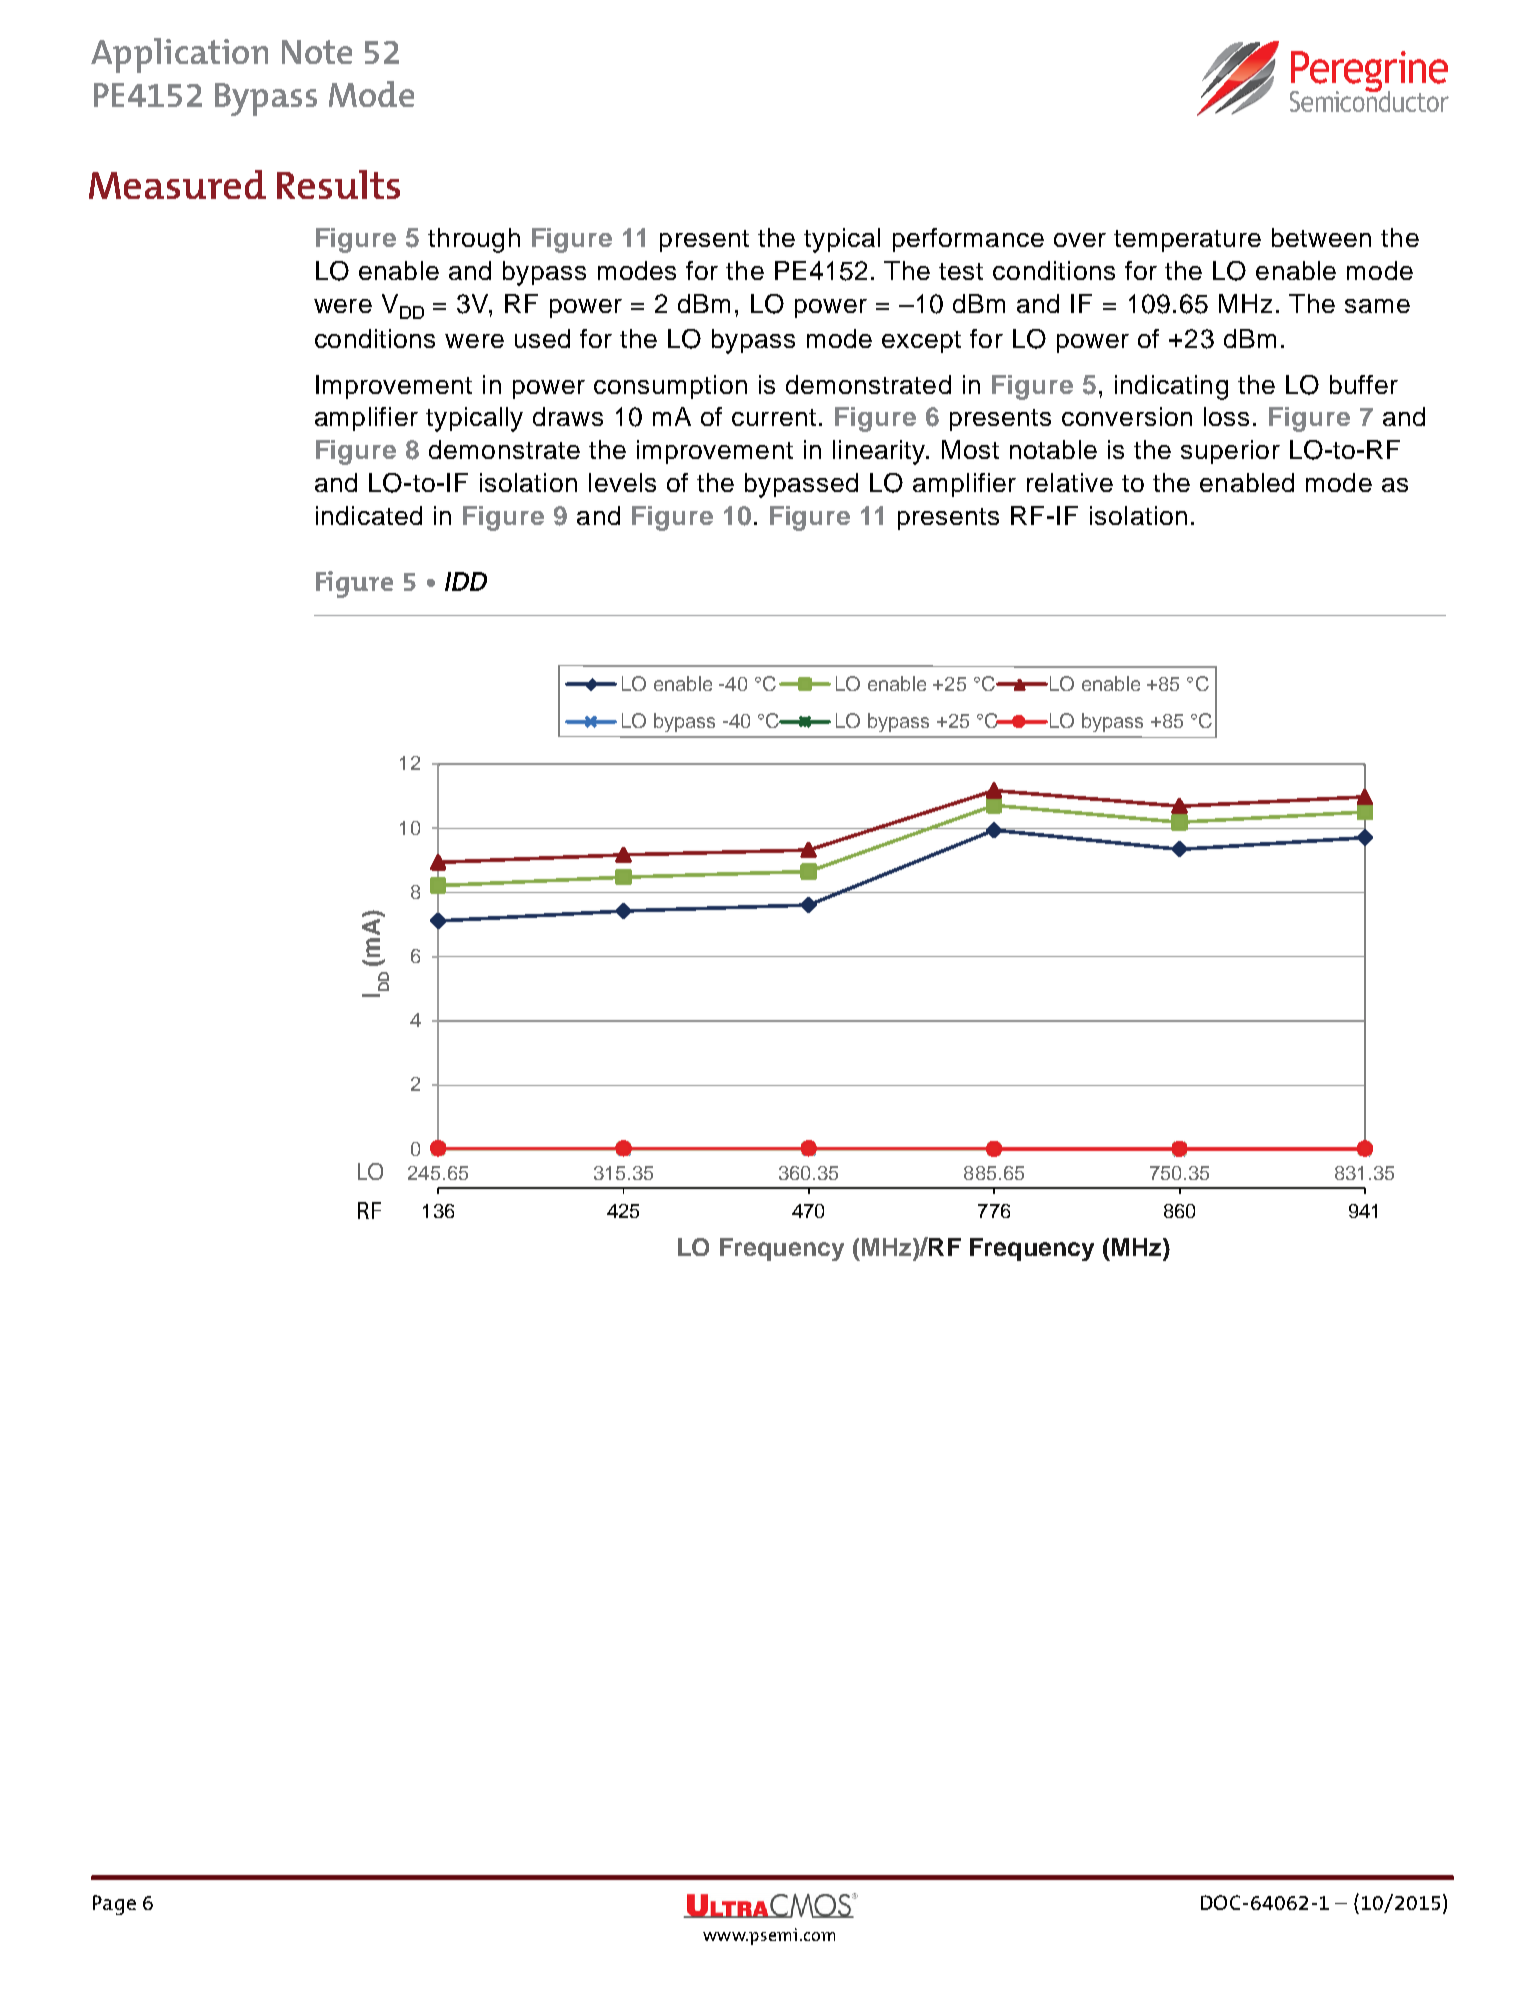 This screenshot has height=1993, width=1540. What do you see at coordinates (114, 1905) in the screenshot?
I see `Page` at bounding box center [114, 1905].
